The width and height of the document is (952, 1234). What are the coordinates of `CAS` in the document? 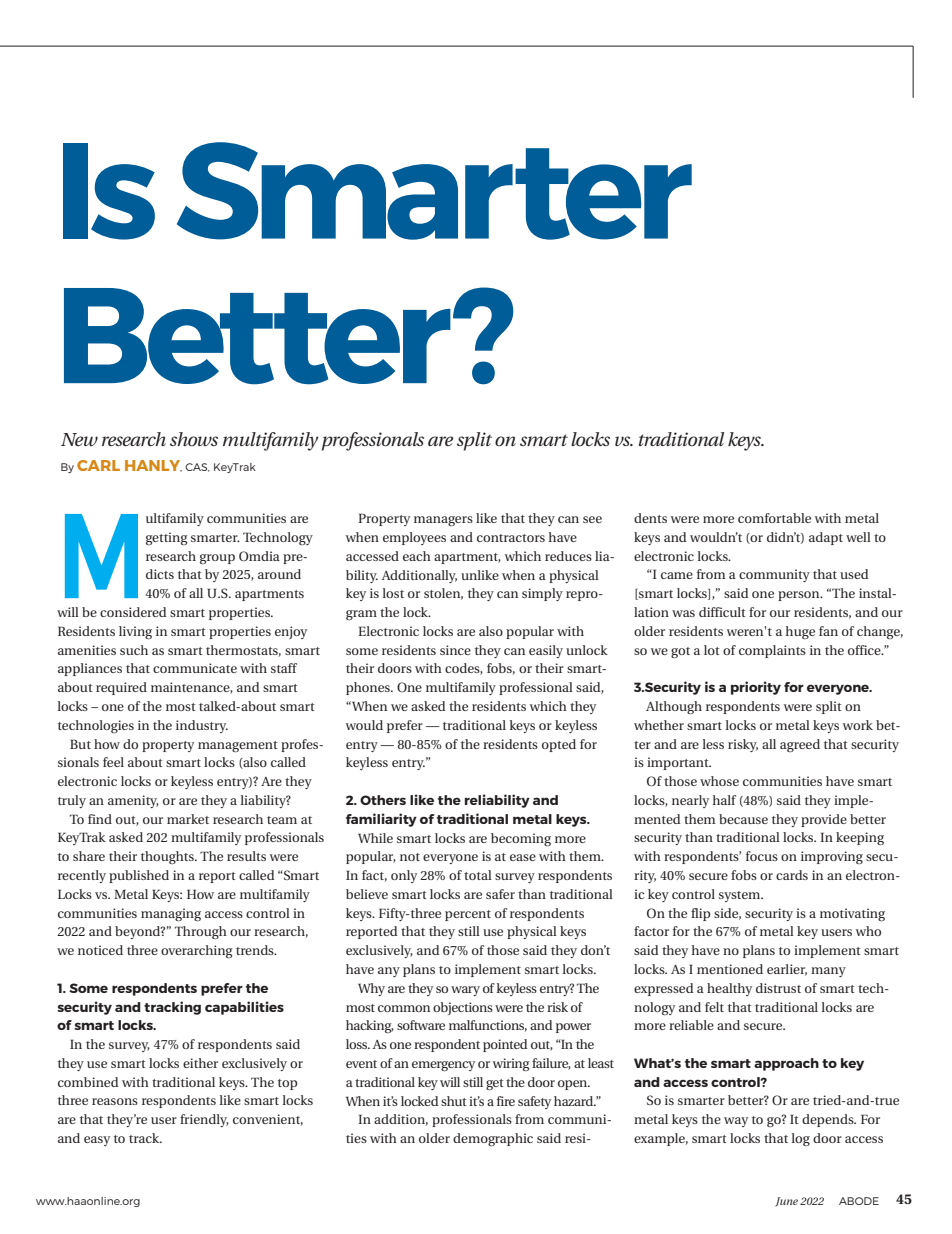 It's located at (197, 467).
